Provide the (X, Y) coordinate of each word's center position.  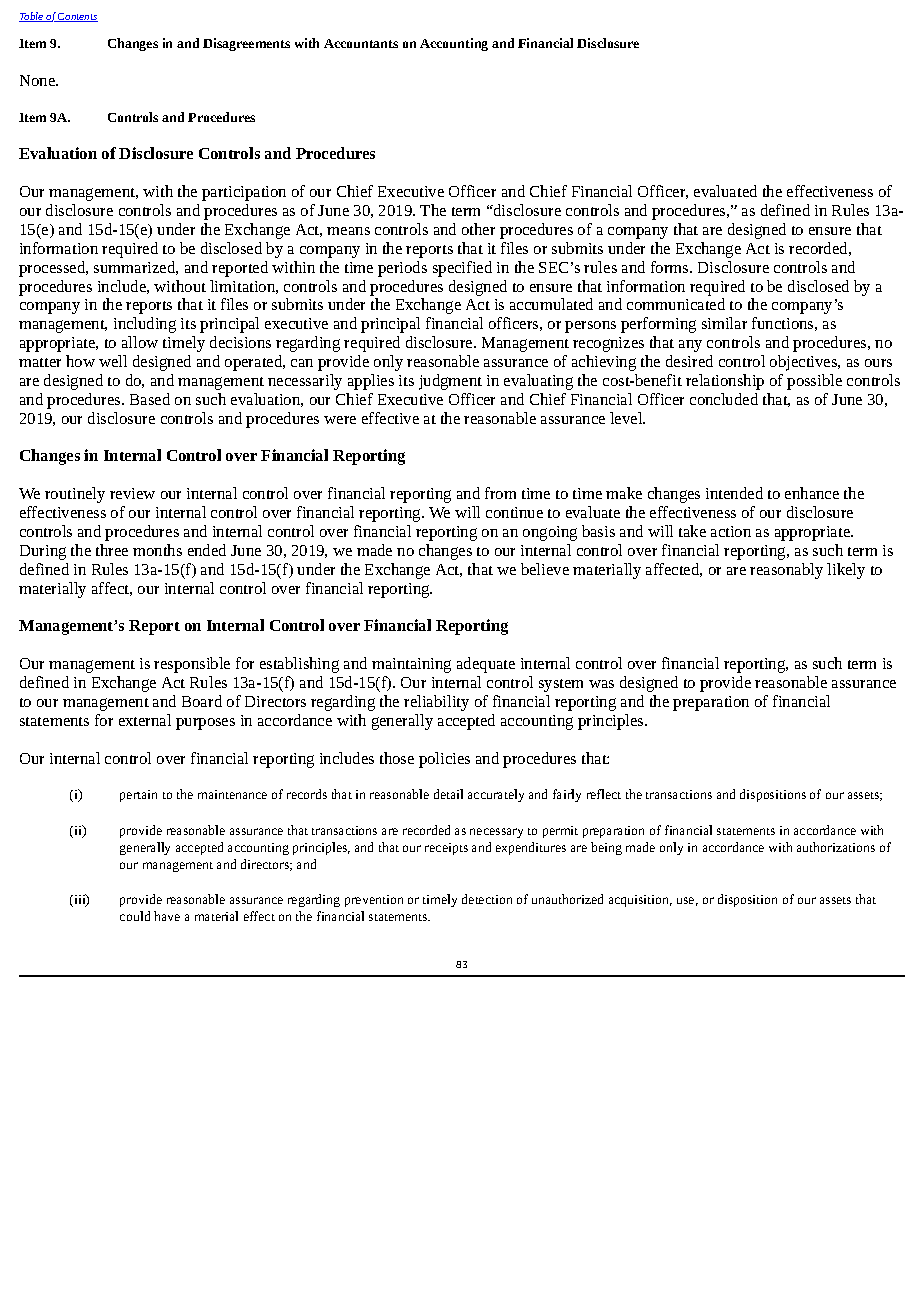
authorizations (836, 847)
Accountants (361, 43)
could (135, 916)
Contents (77, 17)
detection (487, 899)
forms (671, 267)
